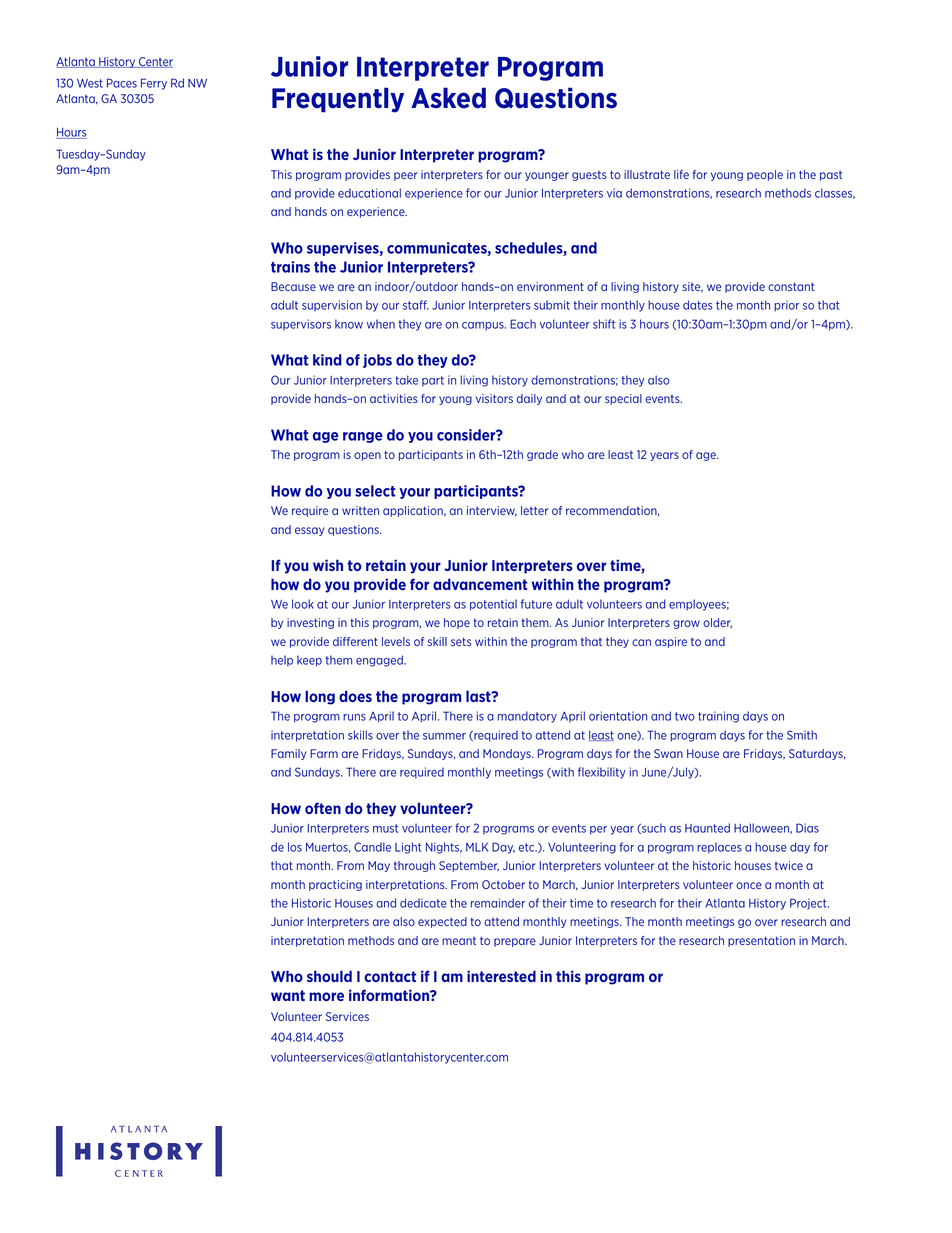  I want to click on Asked, so click(448, 98).
